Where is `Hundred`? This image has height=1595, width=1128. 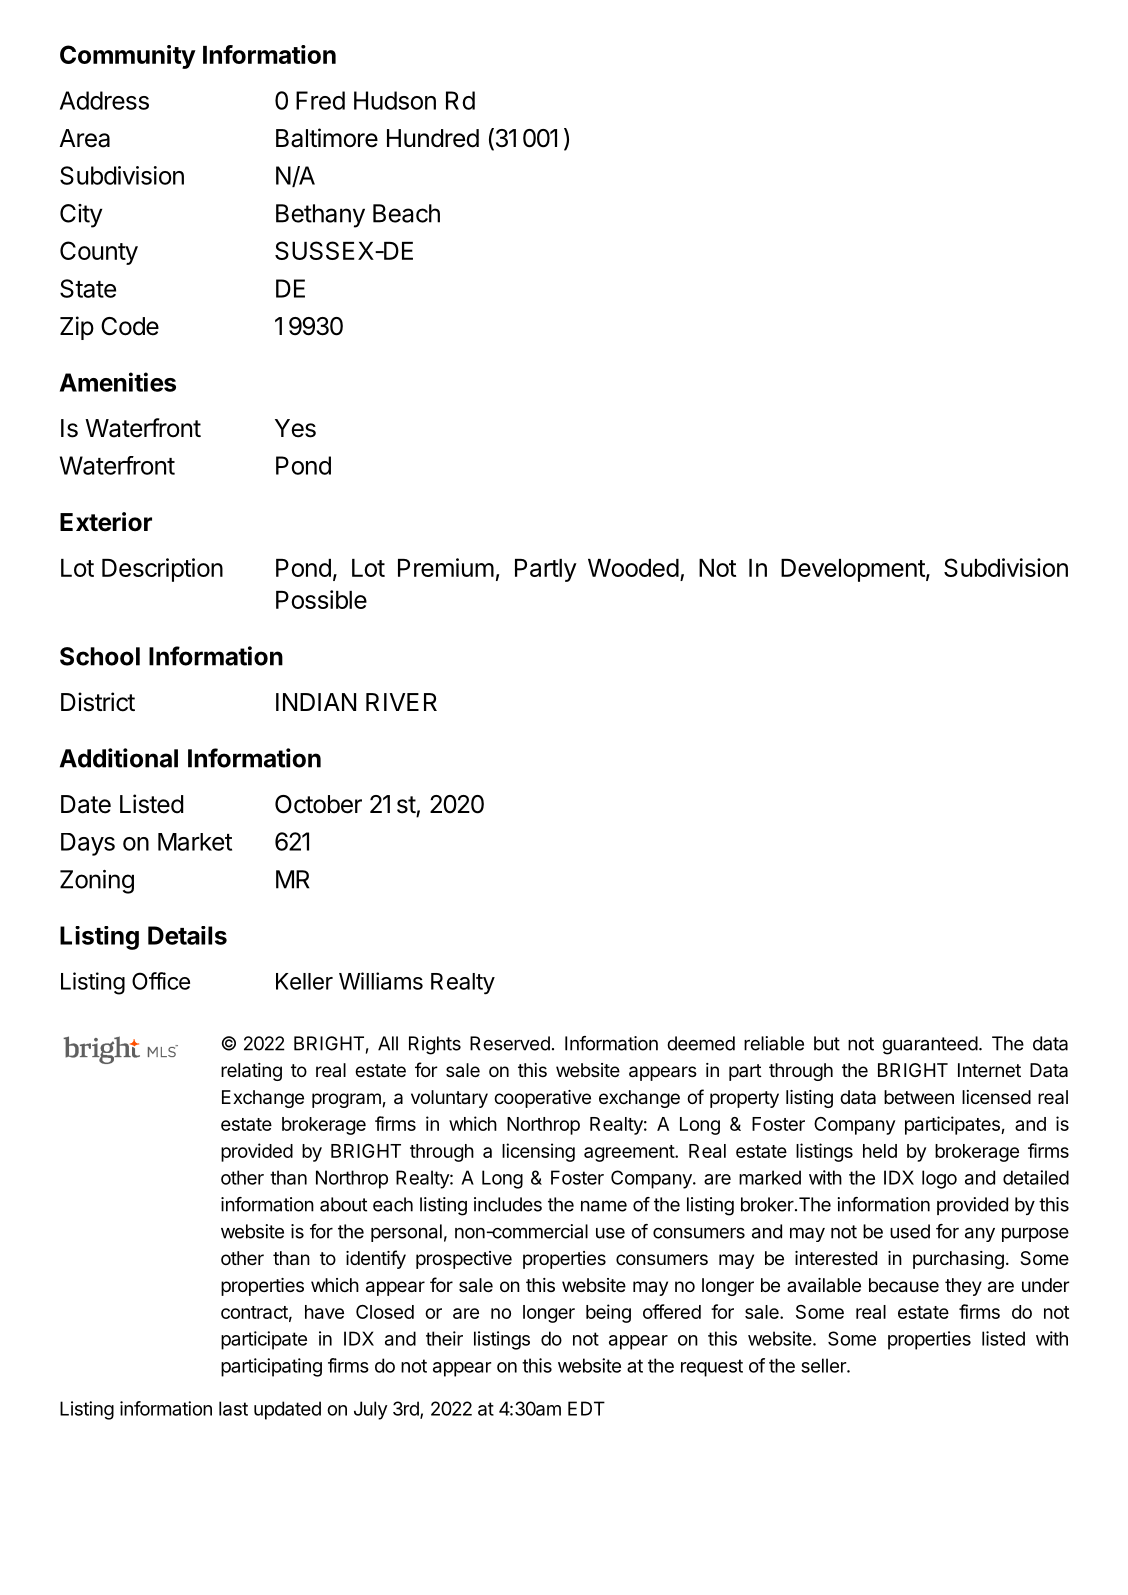 Hundred is located at coordinates (433, 138).
